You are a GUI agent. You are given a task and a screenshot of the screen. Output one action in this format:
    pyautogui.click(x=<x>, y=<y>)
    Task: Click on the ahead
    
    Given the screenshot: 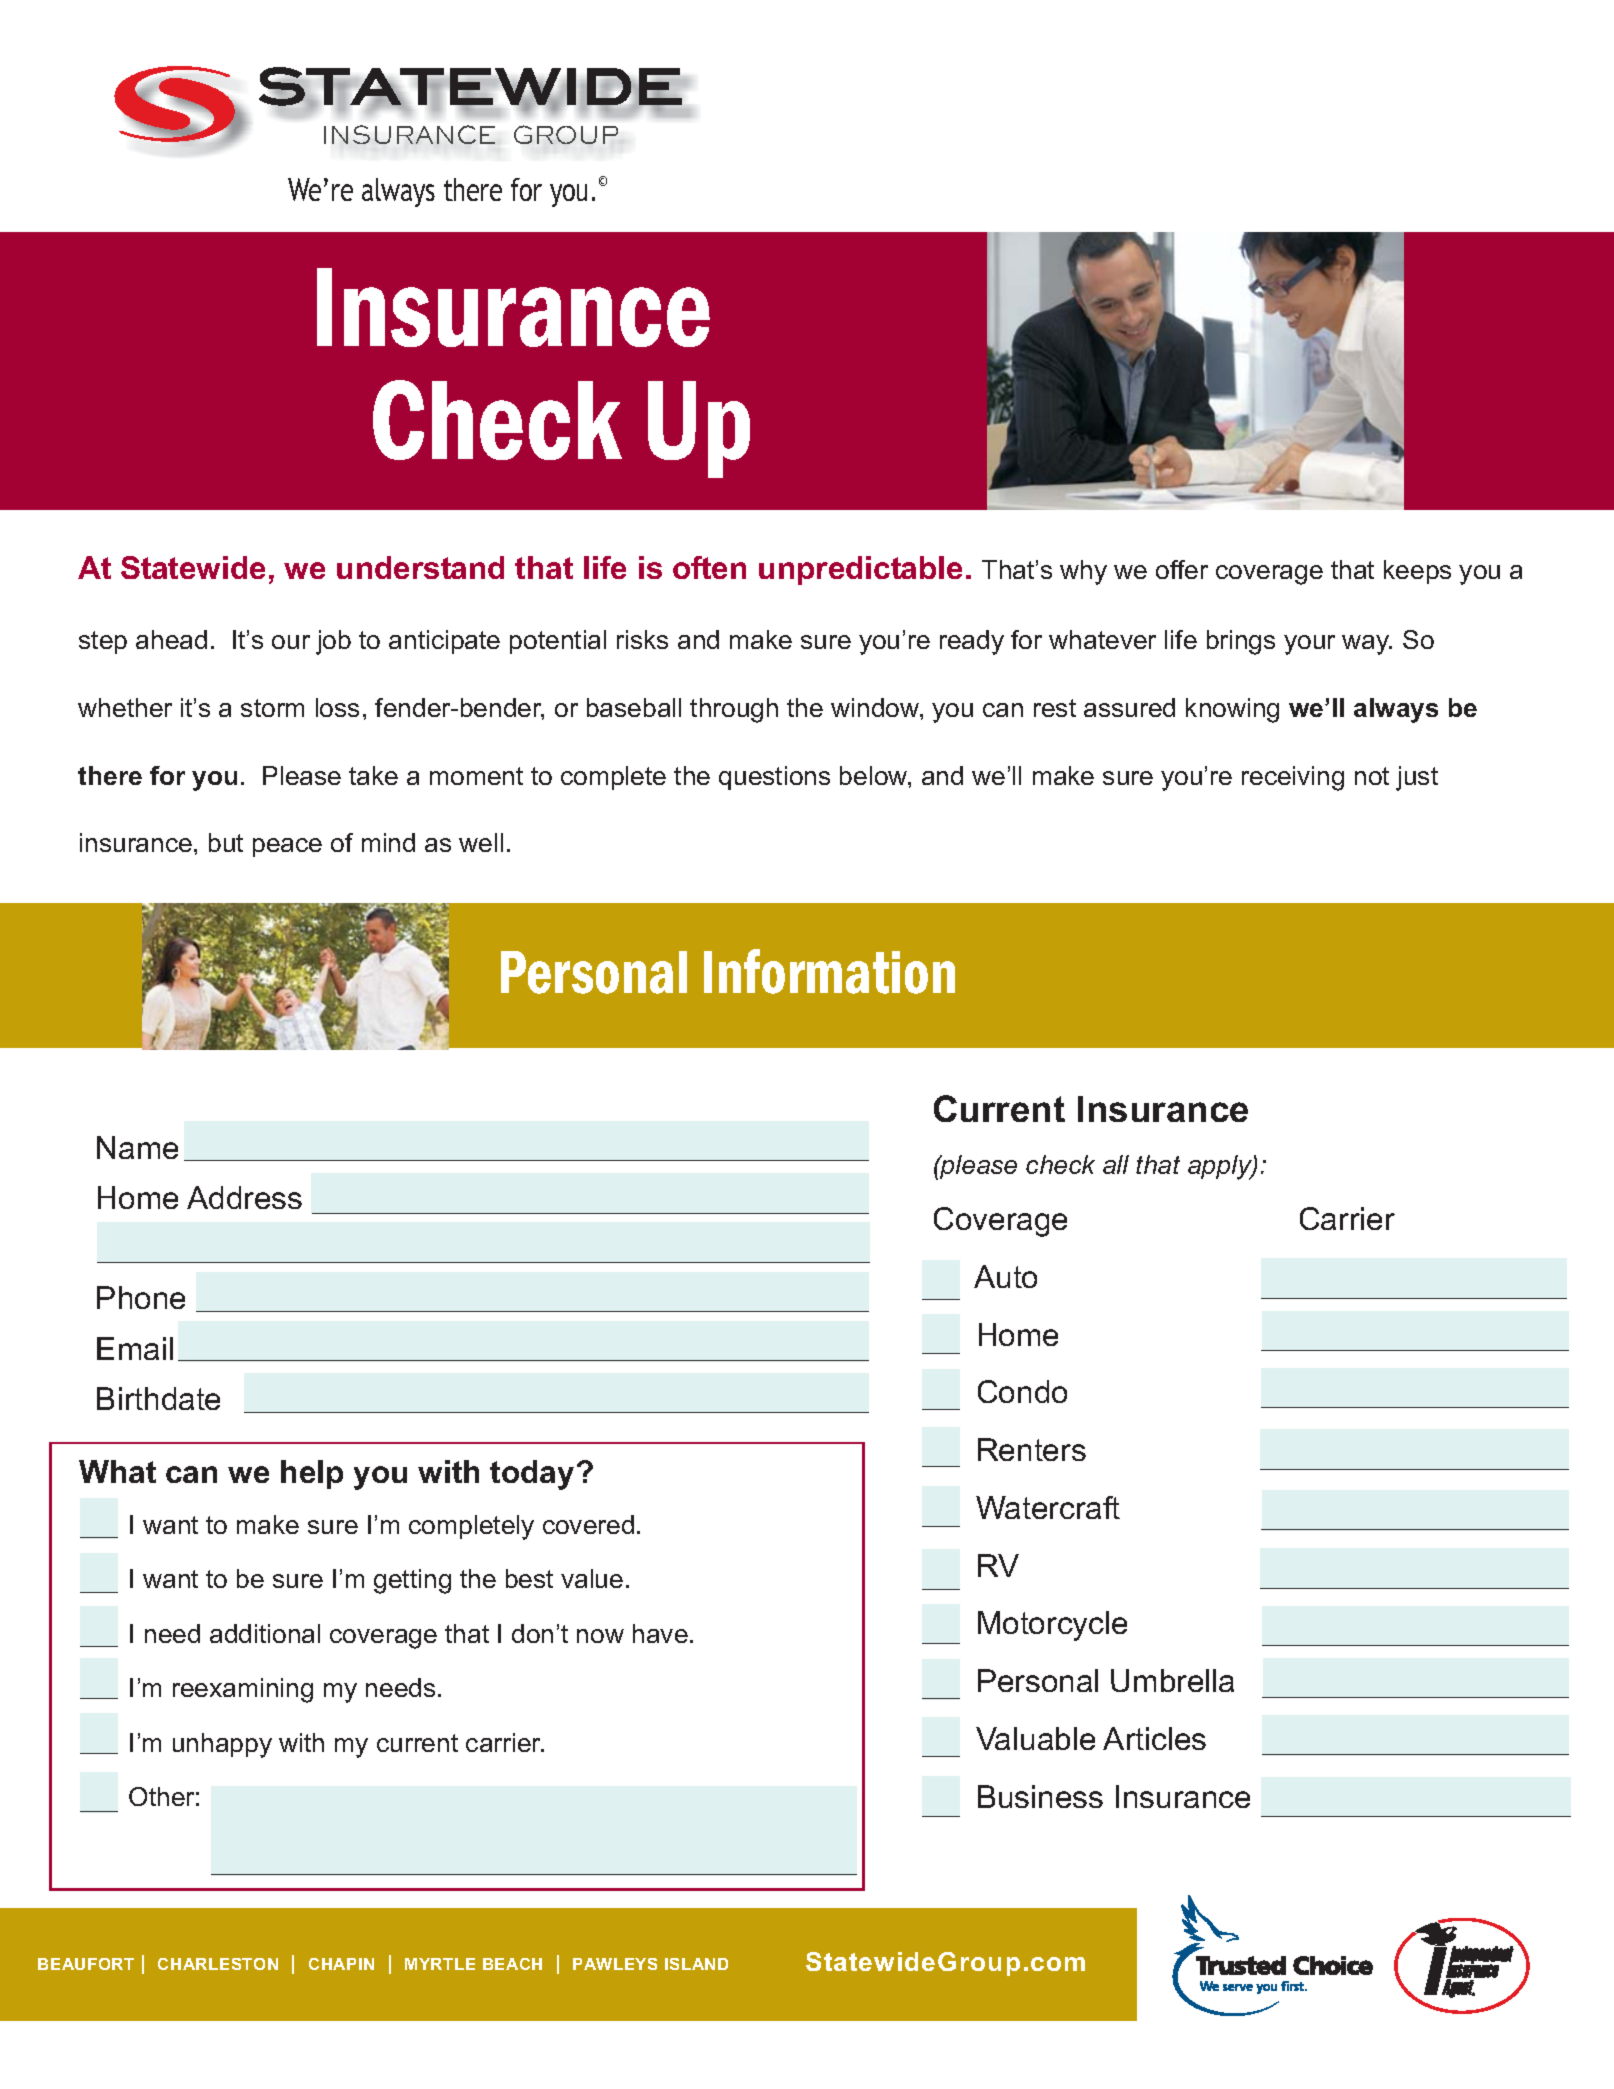 What is the action you would take?
    pyautogui.click(x=171, y=639)
